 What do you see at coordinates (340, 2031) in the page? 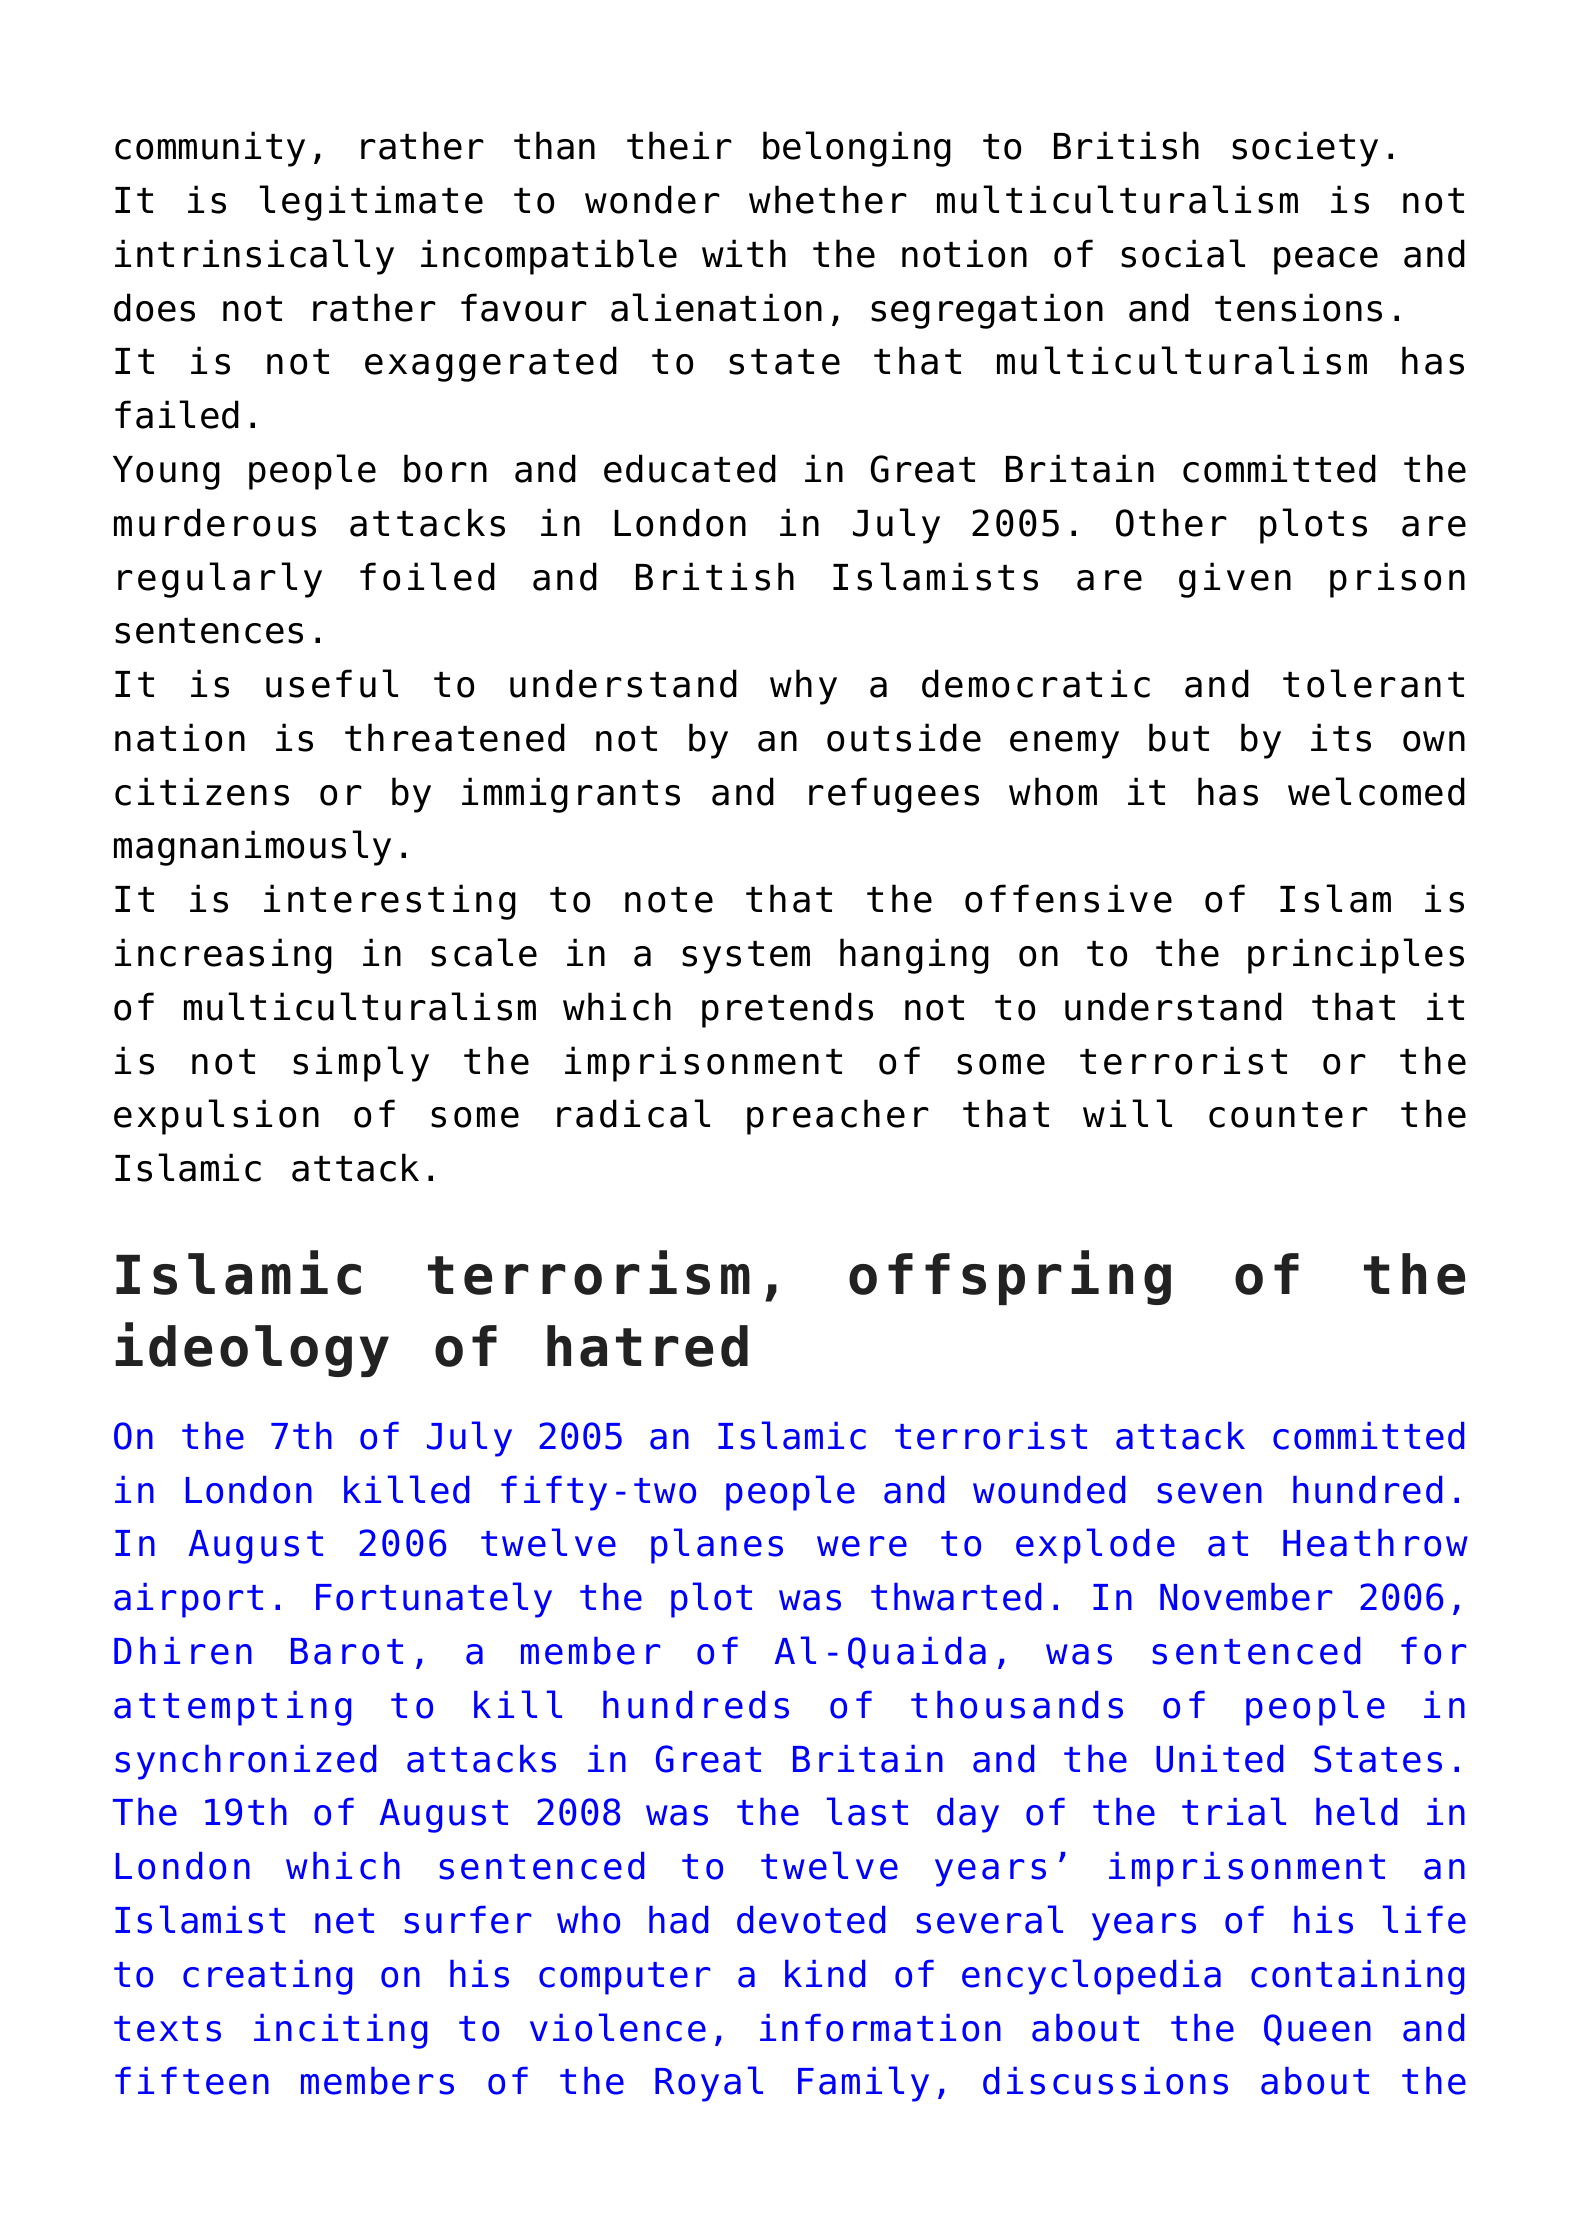
I see `inciting` at bounding box center [340, 2031].
